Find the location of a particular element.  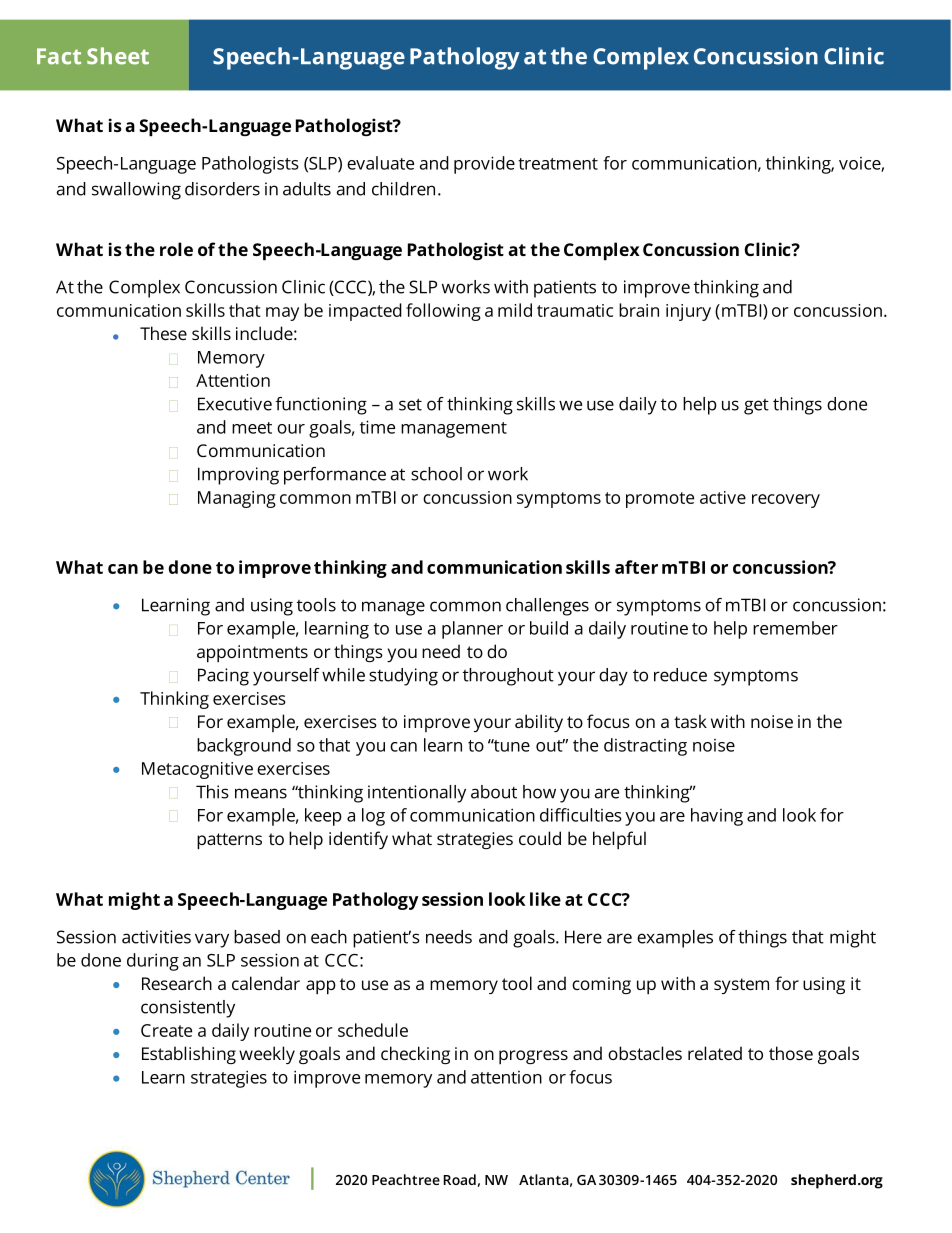

Establishing is located at coordinates (189, 1055).
